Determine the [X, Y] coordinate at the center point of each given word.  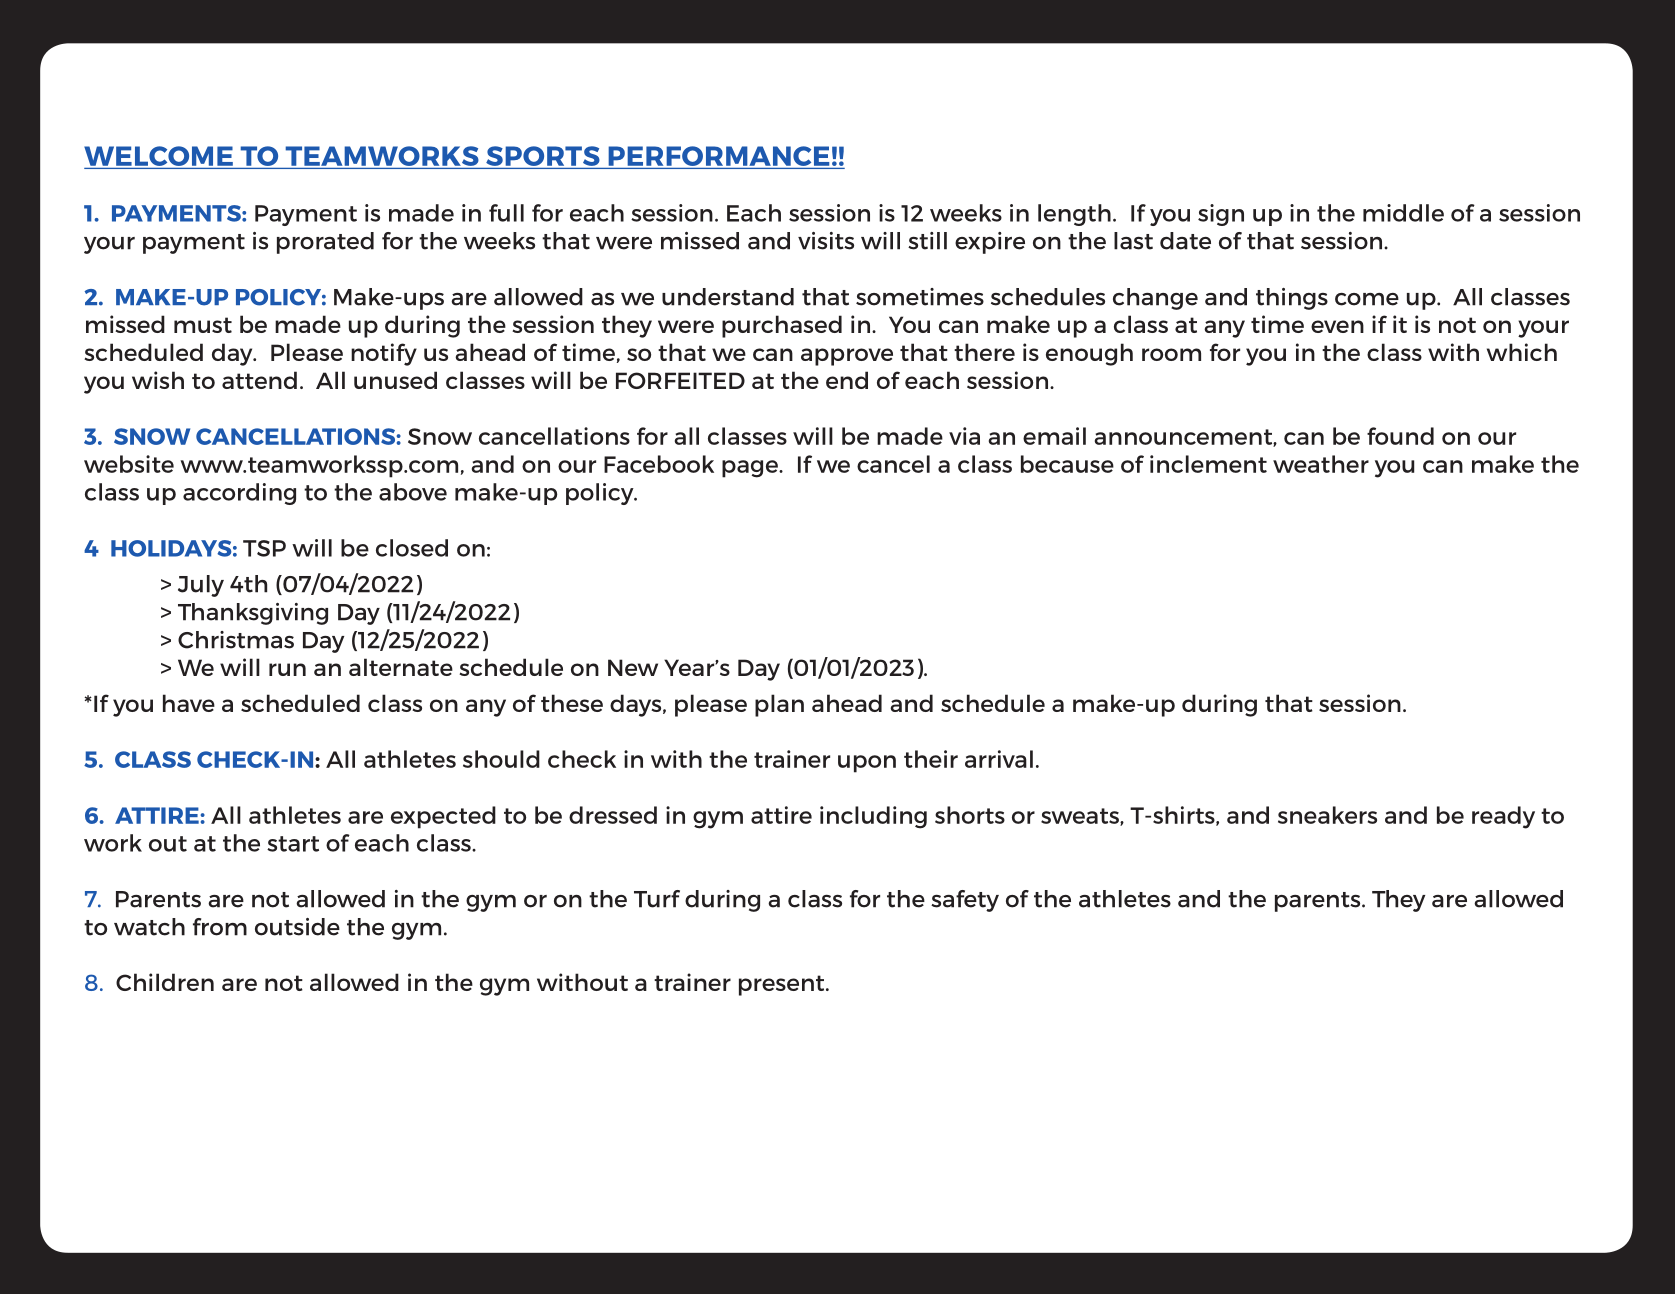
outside [297, 927]
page [751, 469]
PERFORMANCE [719, 156]
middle [1403, 213]
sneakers [1327, 815]
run [287, 669]
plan [779, 705]
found [1400, 436]
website [129, 464]
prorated [325, 243]
